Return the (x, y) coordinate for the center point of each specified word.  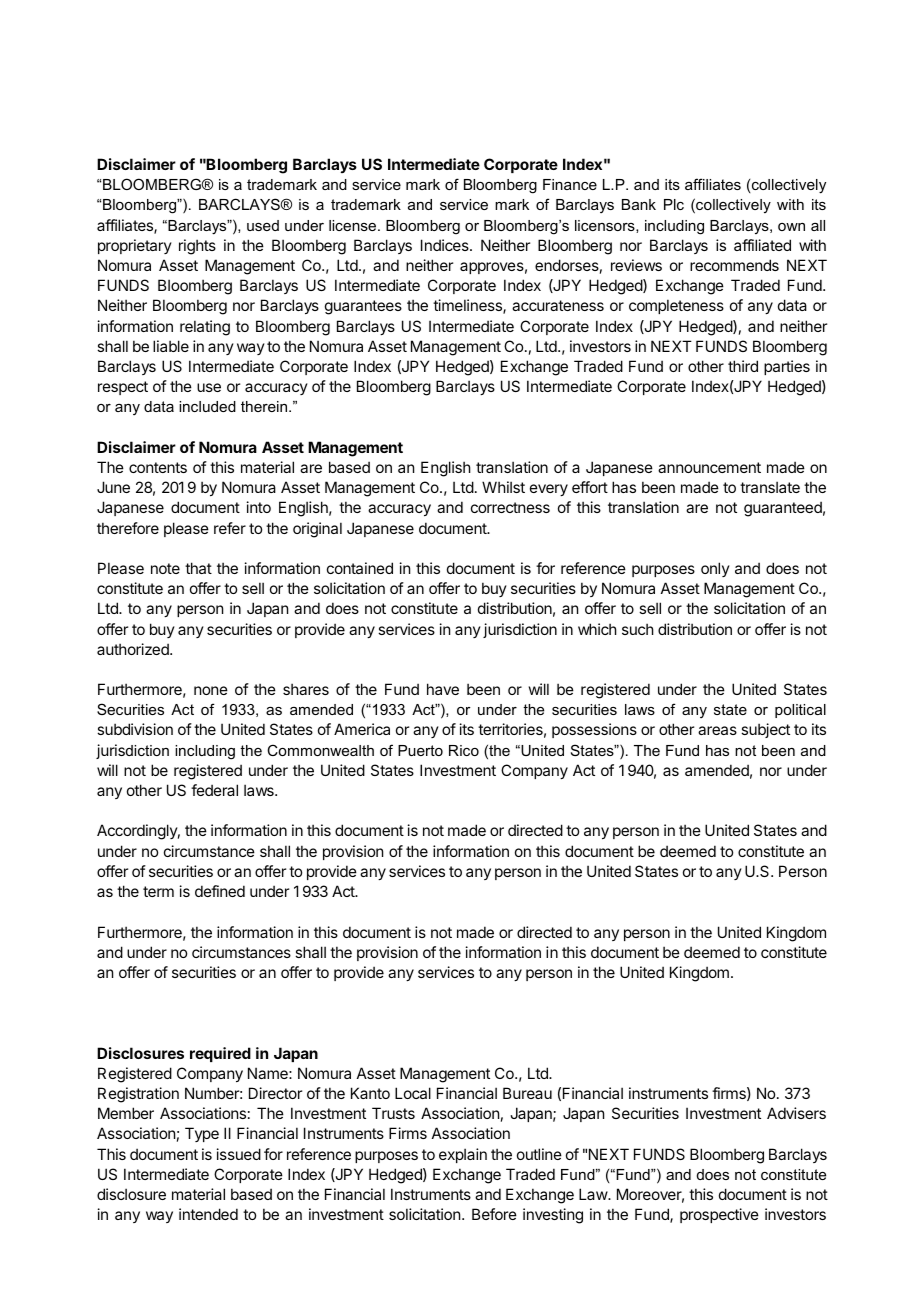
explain (463, 1155)
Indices (446, 245)
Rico (464, 750)
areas (717, 730)
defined (220, 891)
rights (197, 247)
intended (208, 1214)
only (715, 569)
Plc (674, 204)
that (198, 568)
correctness (510, 507)
